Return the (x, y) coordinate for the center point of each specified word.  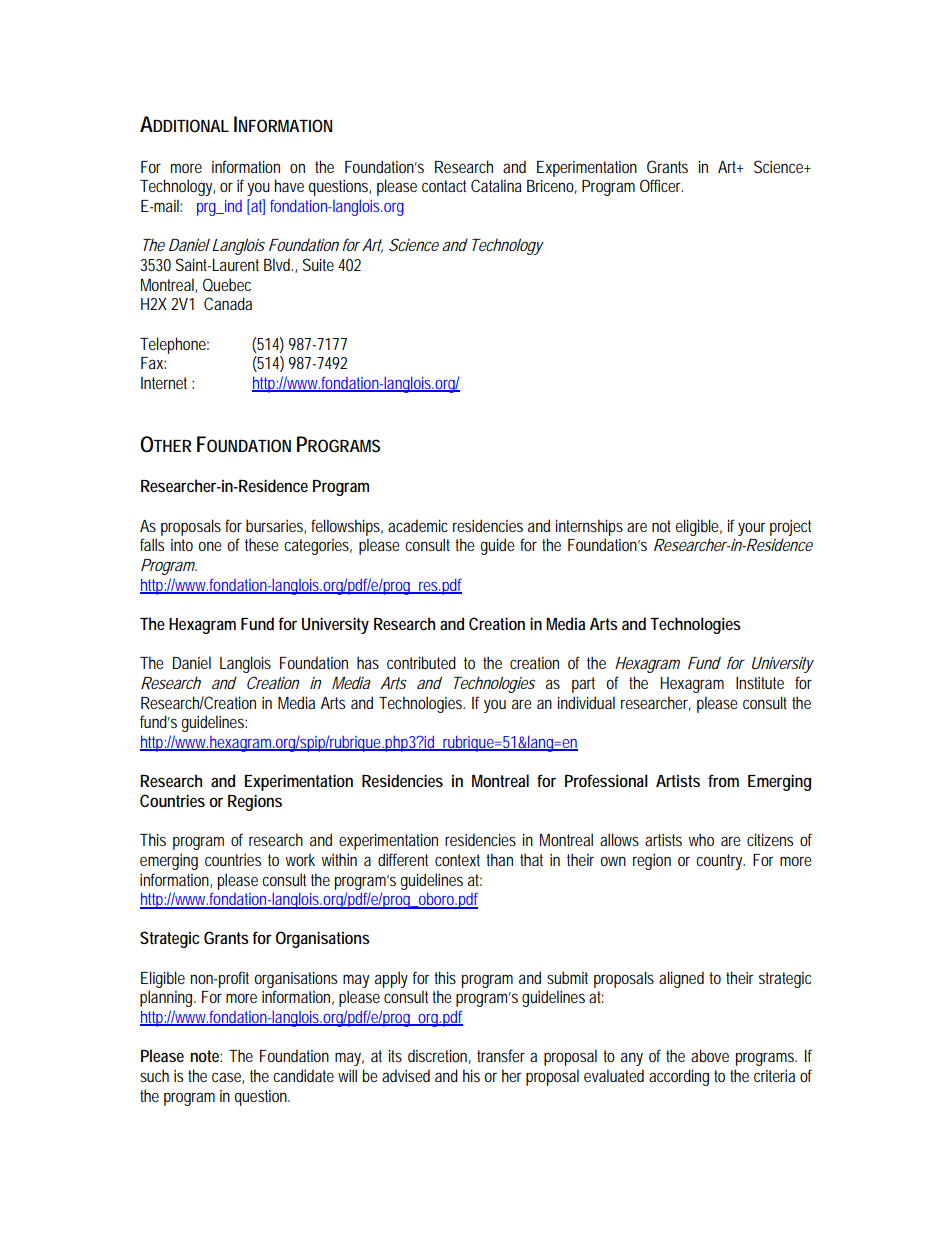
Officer (661, 185)
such (154, 1075)
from (723, 780)
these (262, 544)
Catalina (496, 185)
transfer (501, 1055)
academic (418, 525)
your (752, 529)
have (289, 185)
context (457, 860)
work (300, 859)
